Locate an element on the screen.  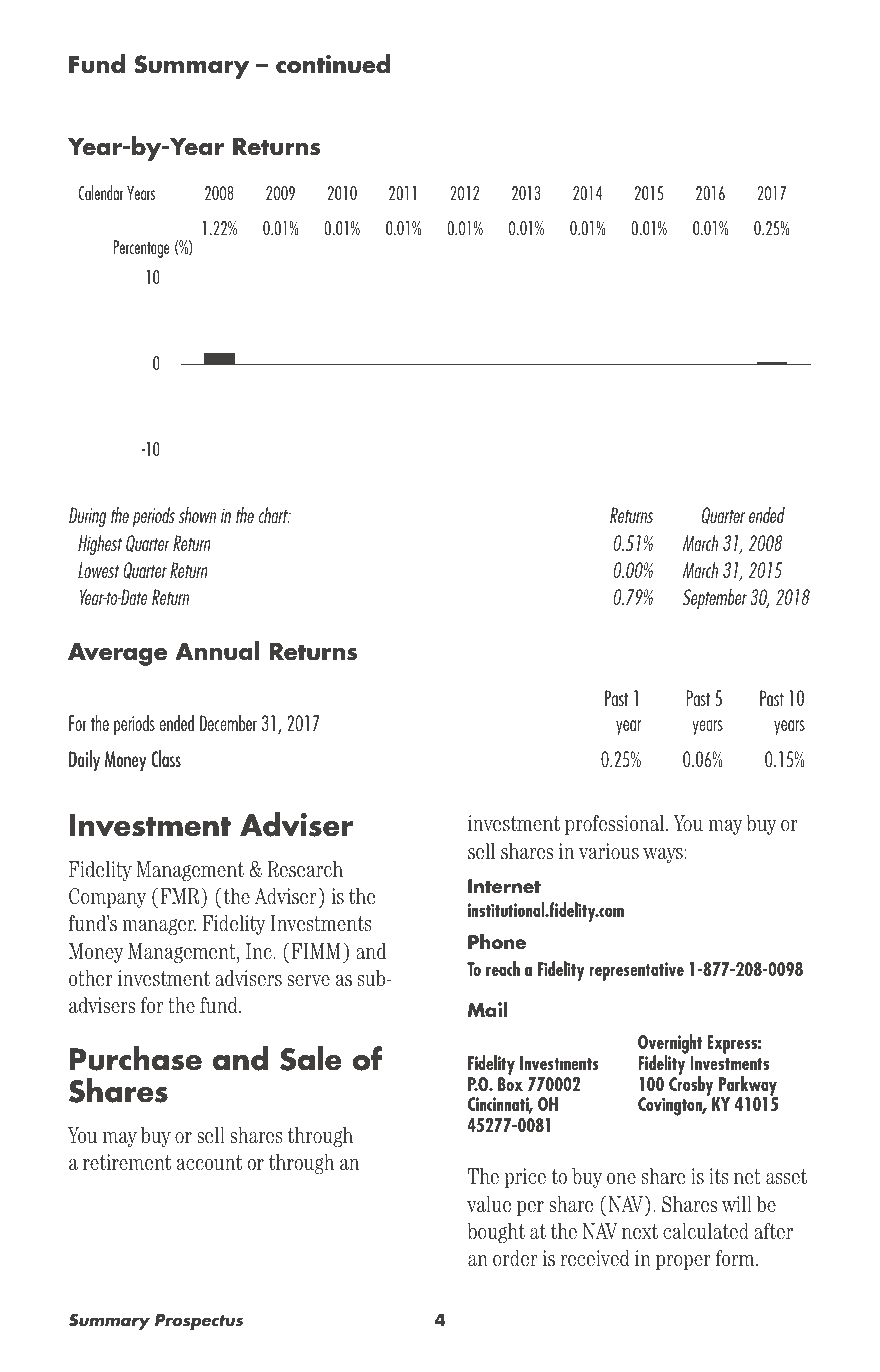
September is located at coordinates (715, 598).
